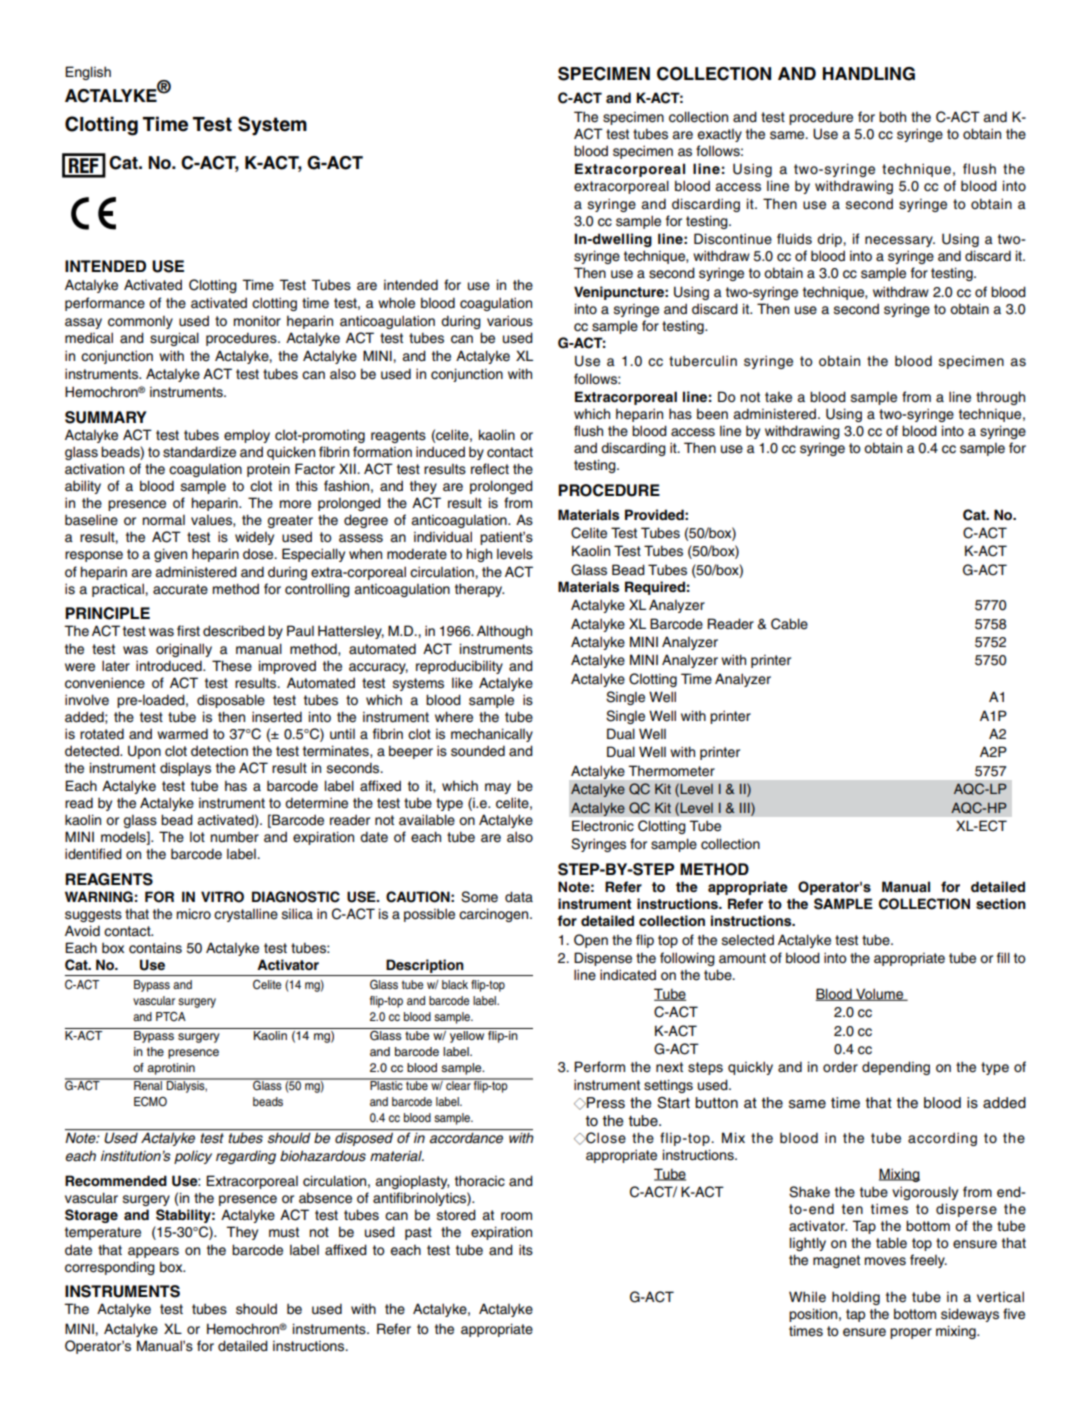 The width and height of the page is (1091, 1412). Describe the element at coordinates (720, 135) in the page. I see `exactly` at that location.
